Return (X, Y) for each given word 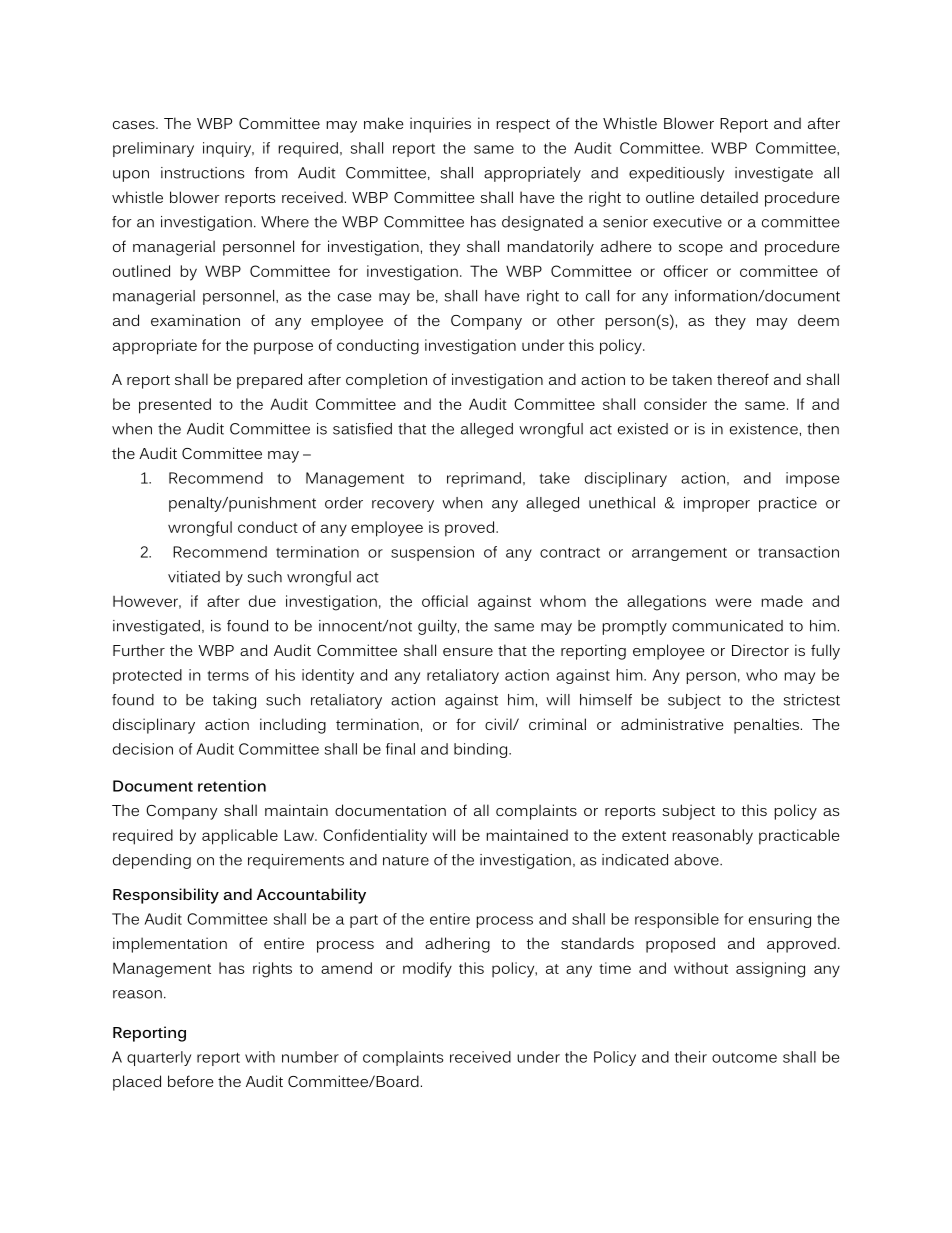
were (733, 602)
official (445, 601)
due (262, 601)
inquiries (440, 125)
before (190, 1081)
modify (427, 970)
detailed (729, 197)
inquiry (228, 149)
